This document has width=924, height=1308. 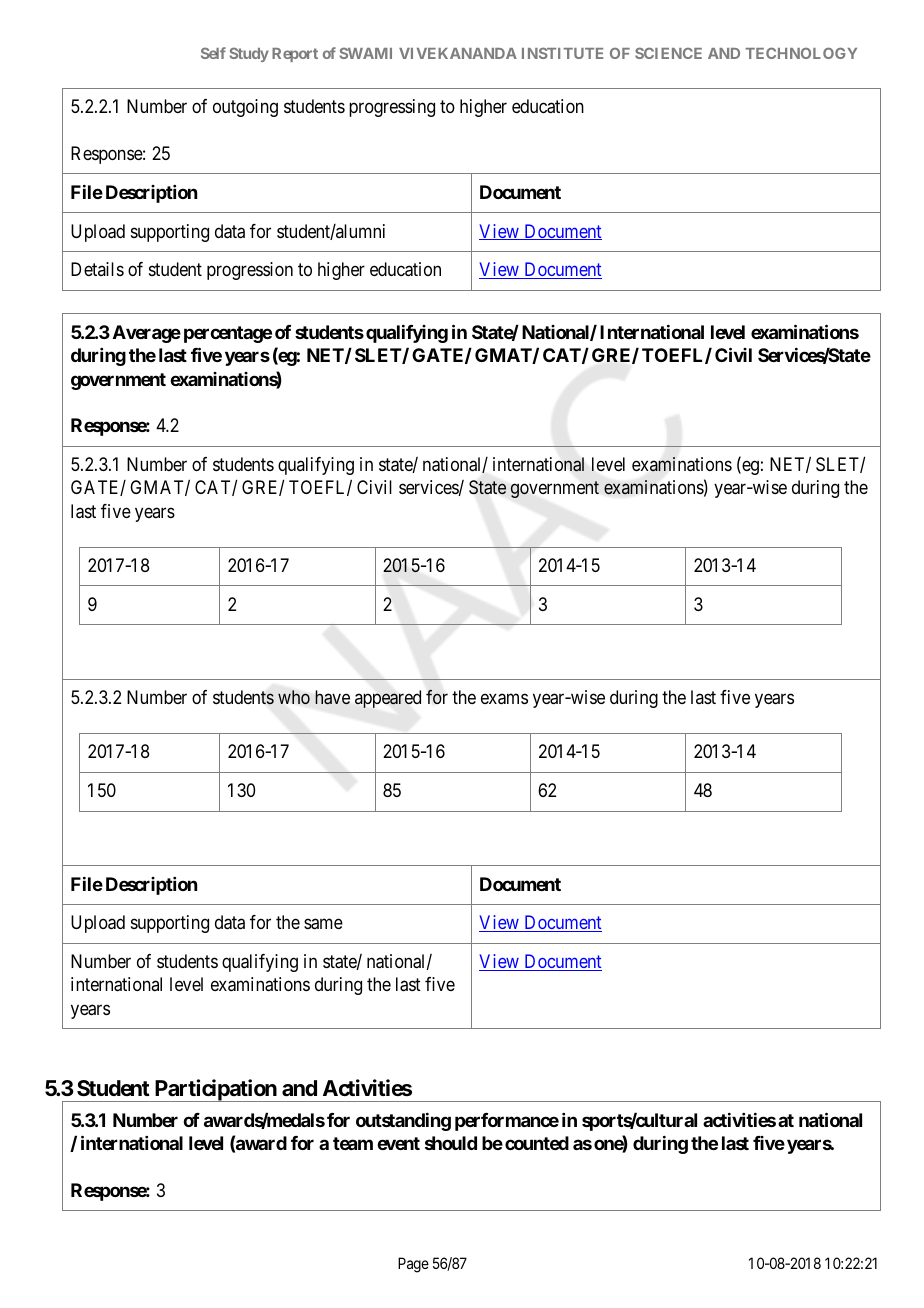 I want to click on who, so click(x=294, y=697).
